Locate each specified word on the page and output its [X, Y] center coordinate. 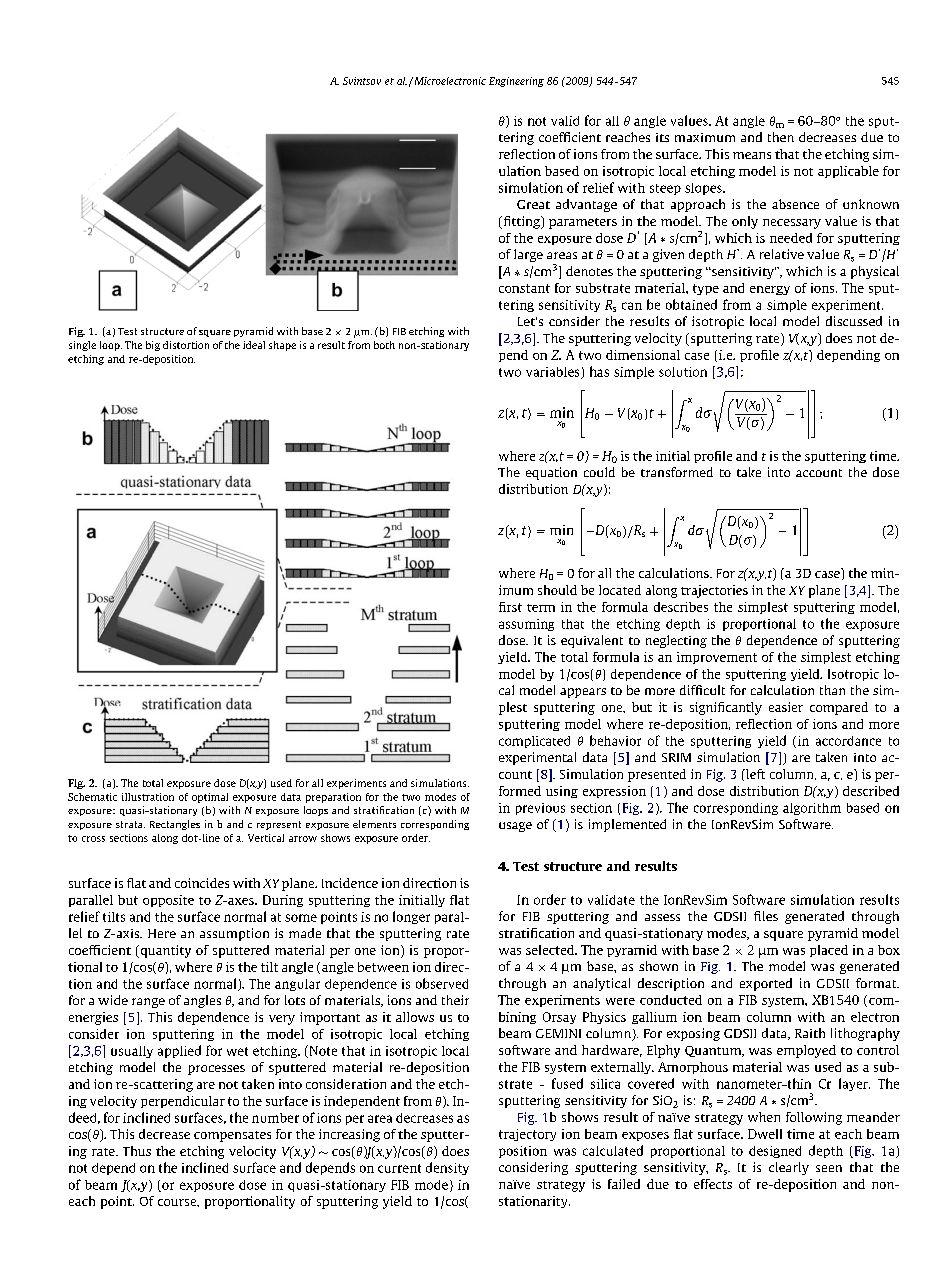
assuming [526, 625]
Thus [137, 1151]
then [781, 137]
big [153, 346]
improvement [717, 658]
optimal [210, 798]
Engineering [516, 82]
